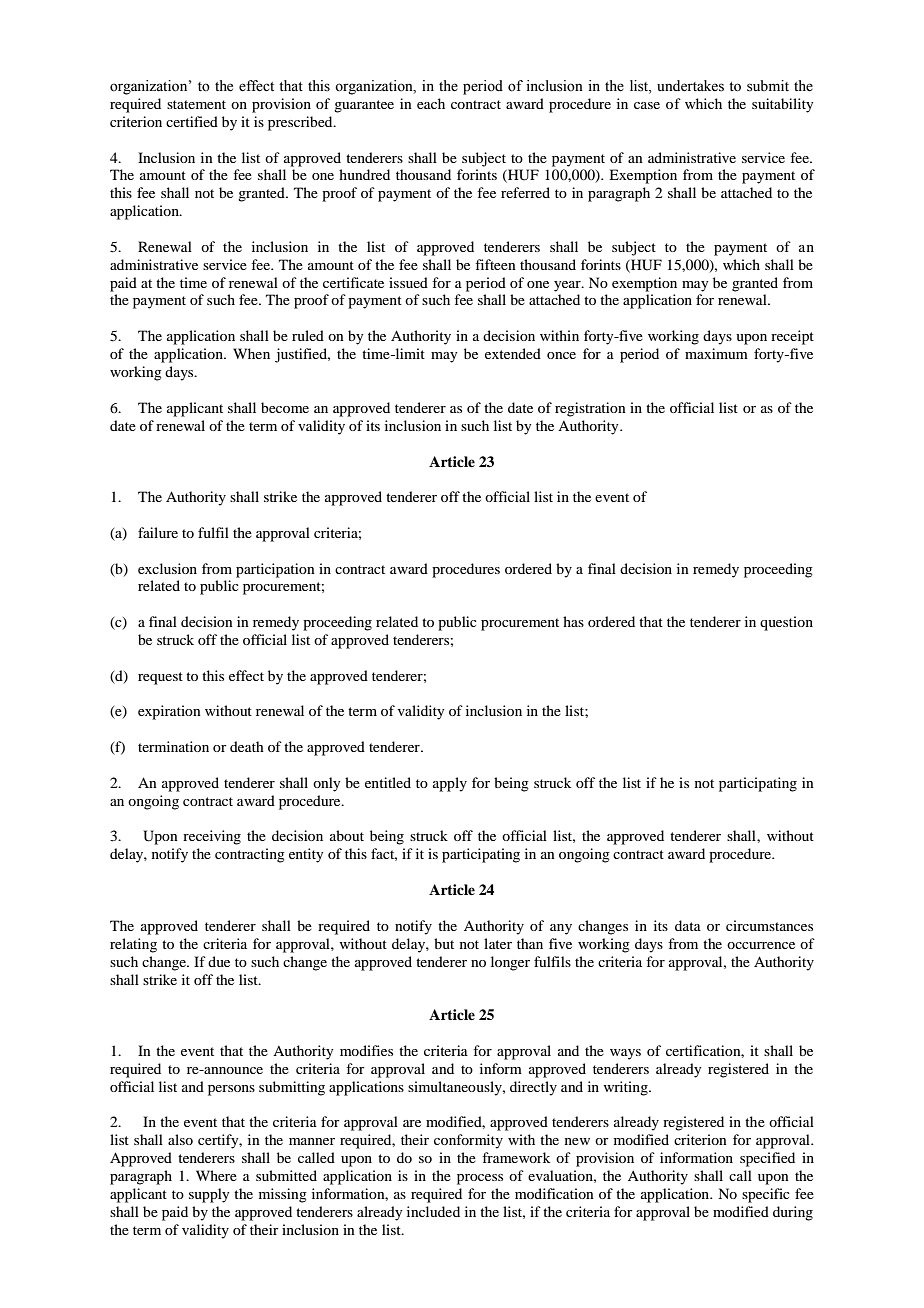  Describe the element at coordinates (716, 353) in the page. I see `maximum` at that location.
